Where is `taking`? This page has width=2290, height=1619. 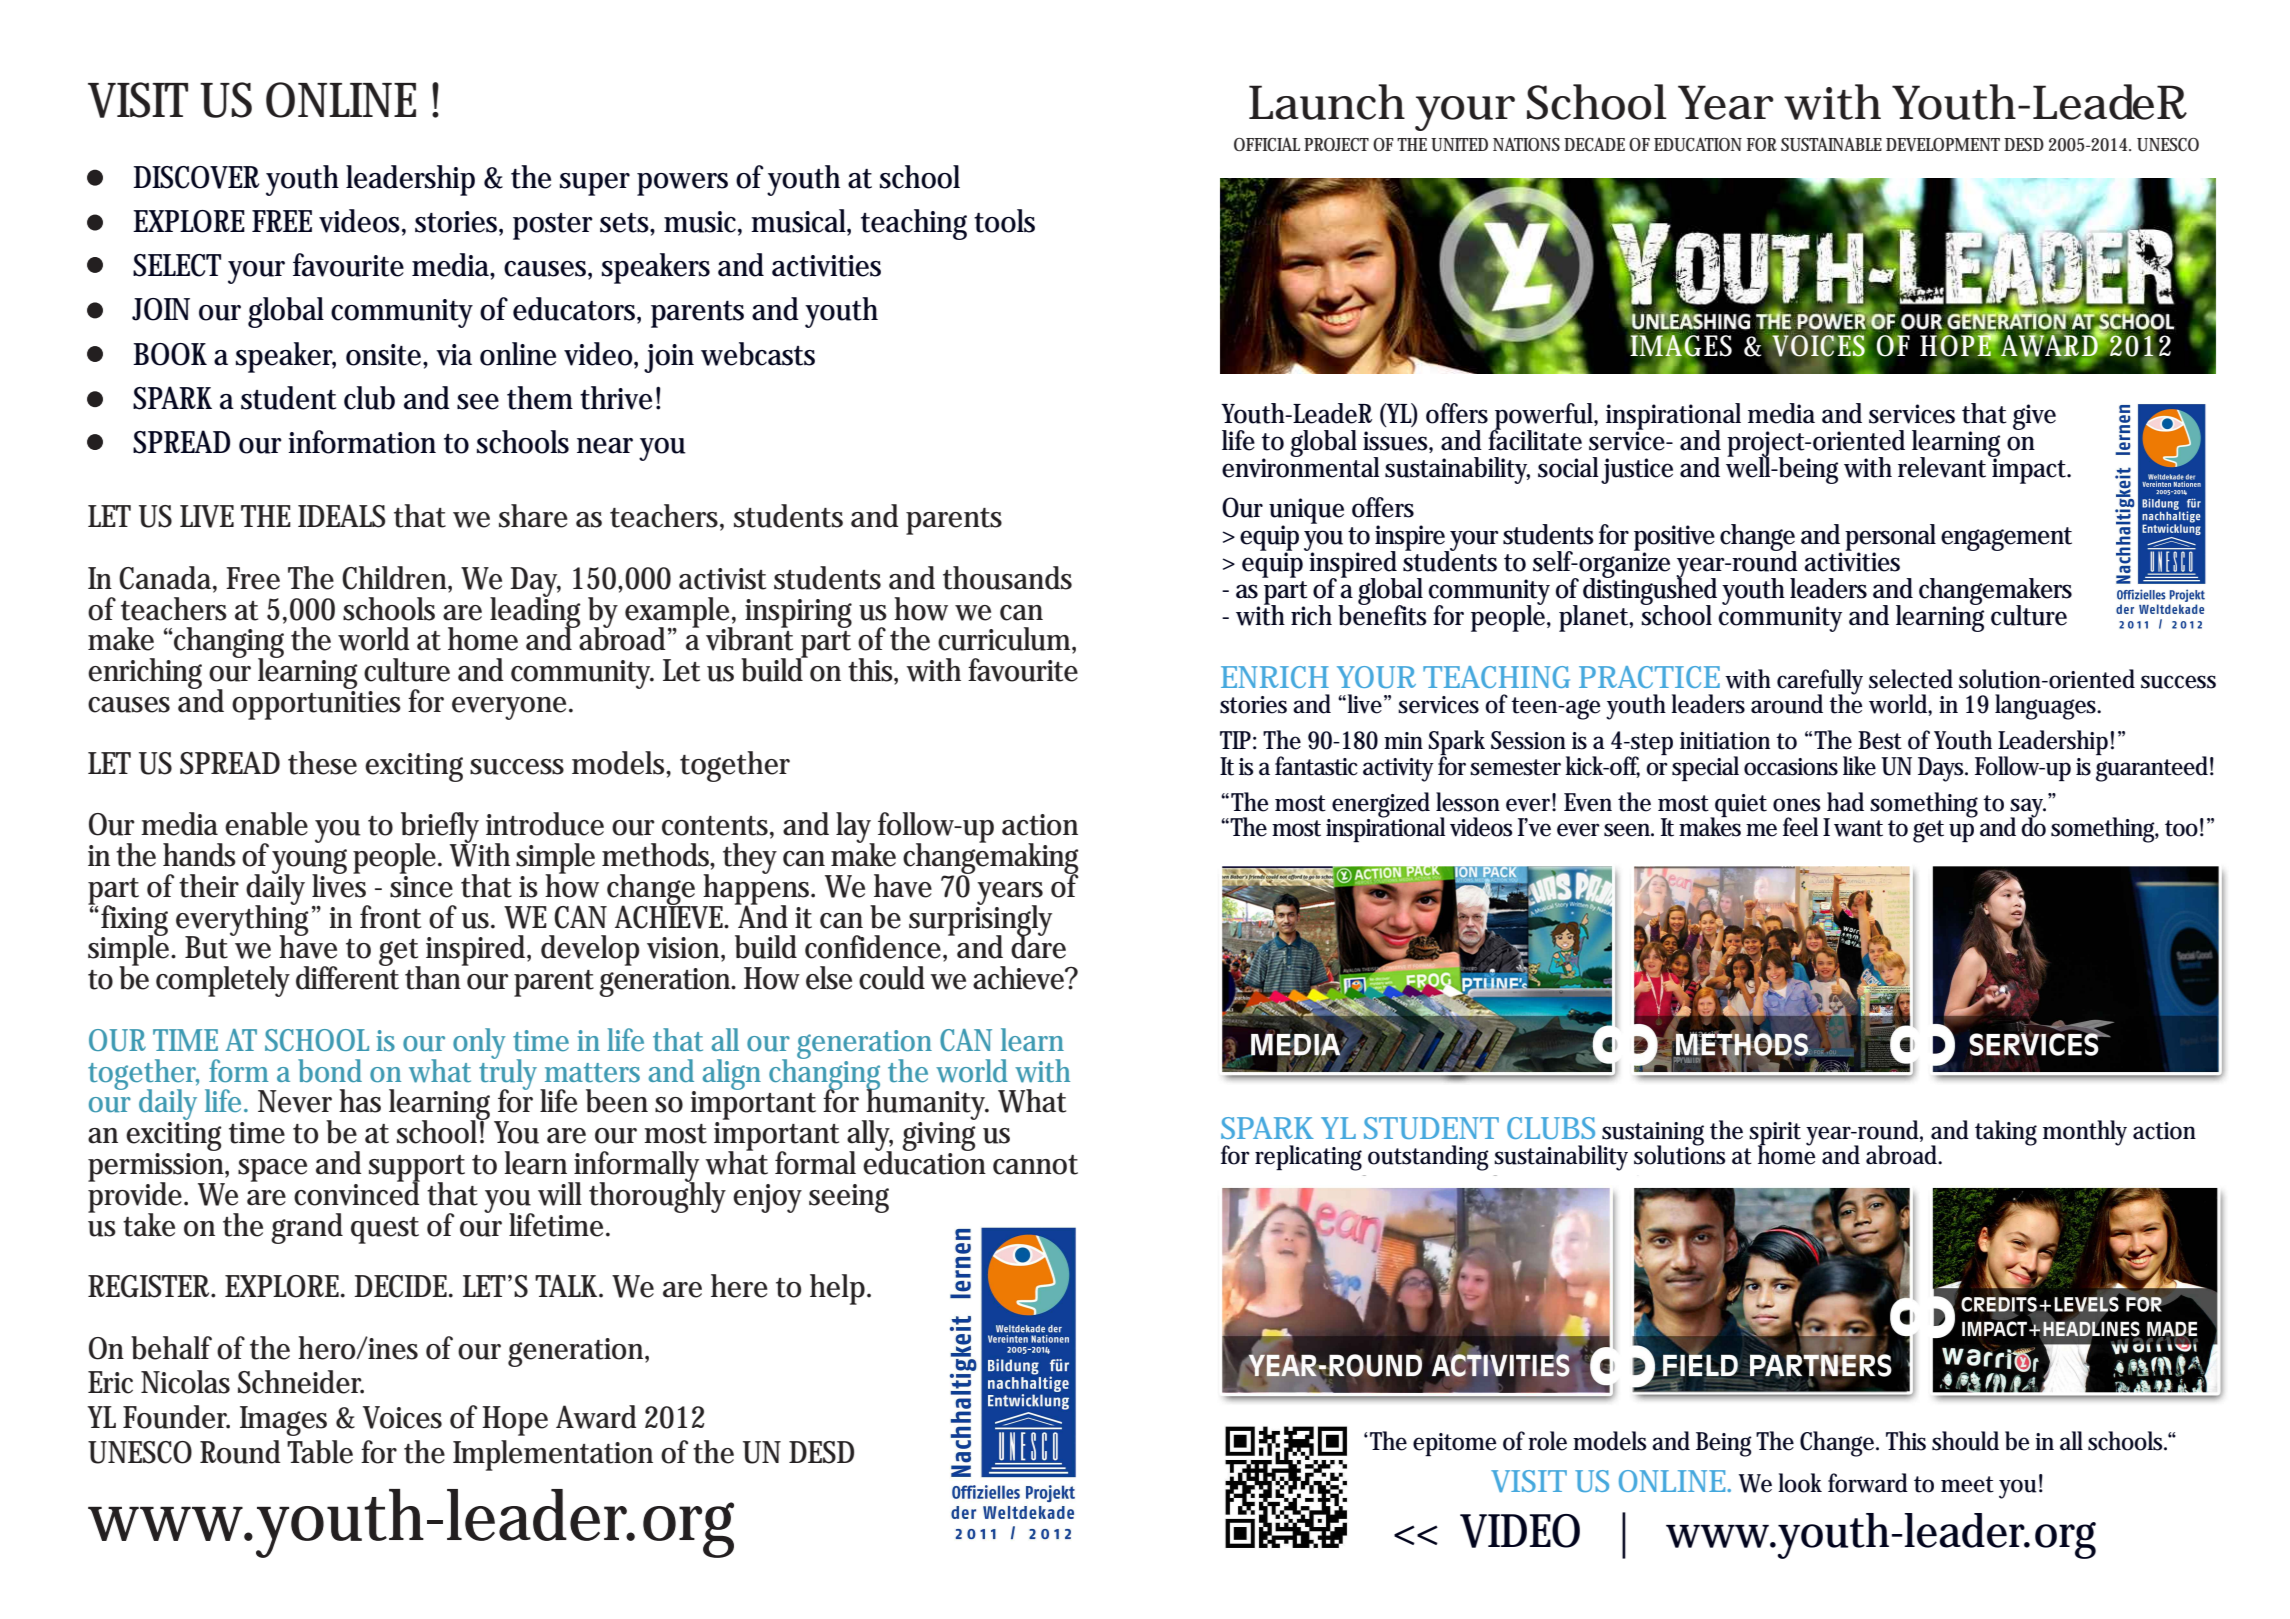 taking is located at coordinates (2006, 1133).
